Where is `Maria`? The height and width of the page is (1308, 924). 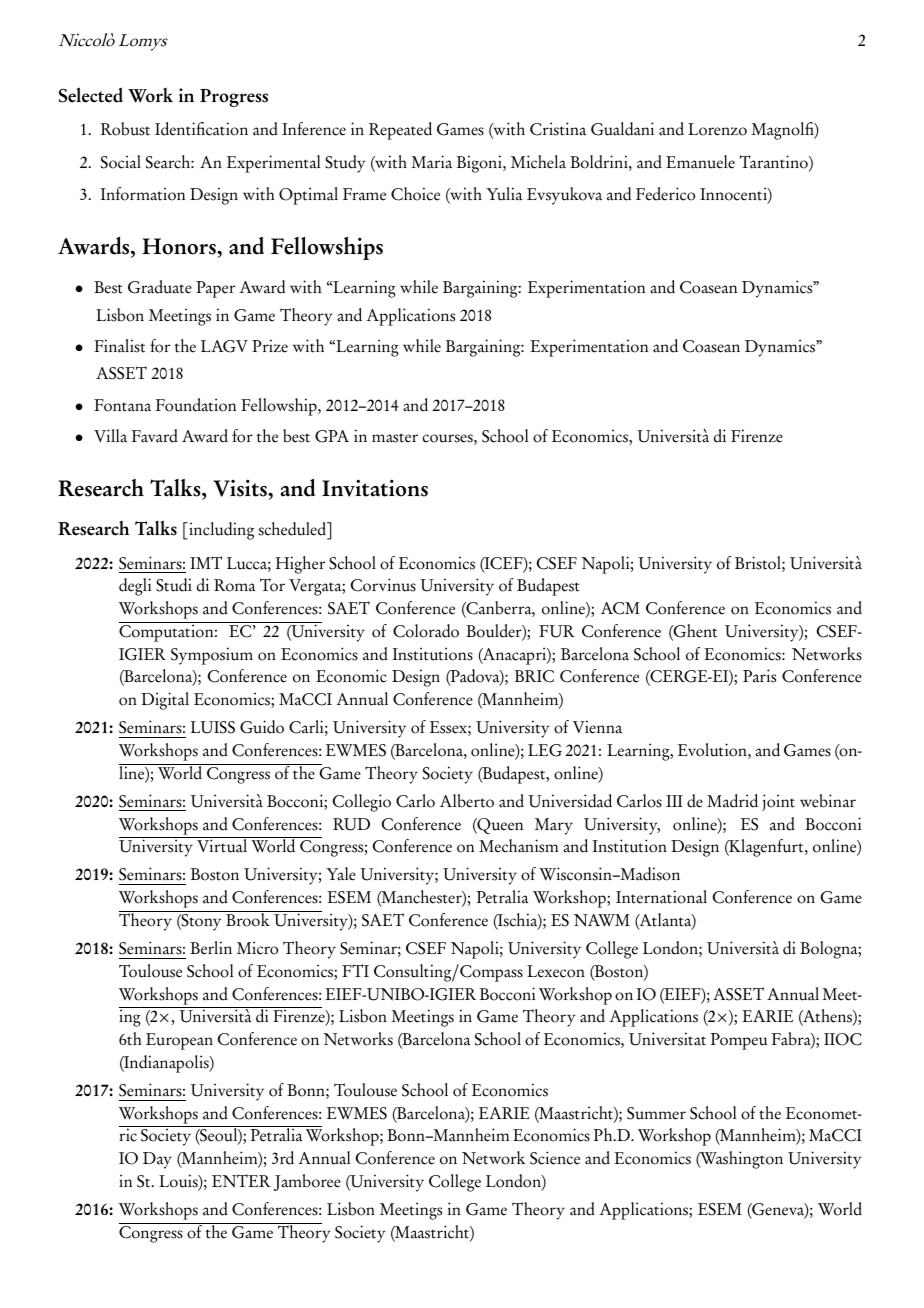 Maria is located at coordinates (431, 162).
